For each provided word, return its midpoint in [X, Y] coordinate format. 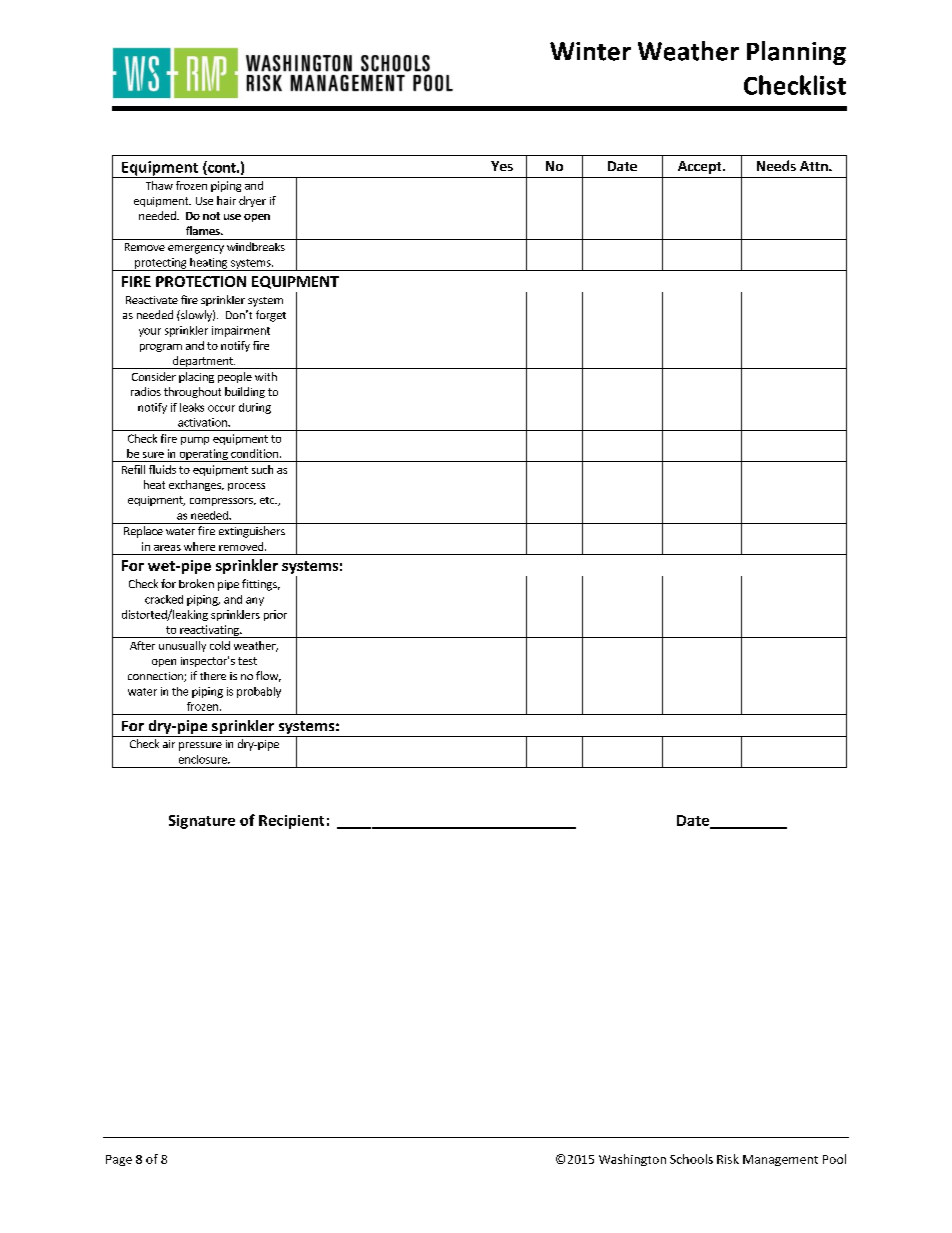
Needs [776, 165]
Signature [202, 822]
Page [119, 1160]
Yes [502, 166]
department [203, 362]
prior [275, 615]
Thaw [159, 185]
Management [780, 1160]
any [255, 601]
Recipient [291, 822]
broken [196, 583]
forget [271, 316]
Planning [796, 53]
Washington [632, 1160]
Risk [728, 1159]
